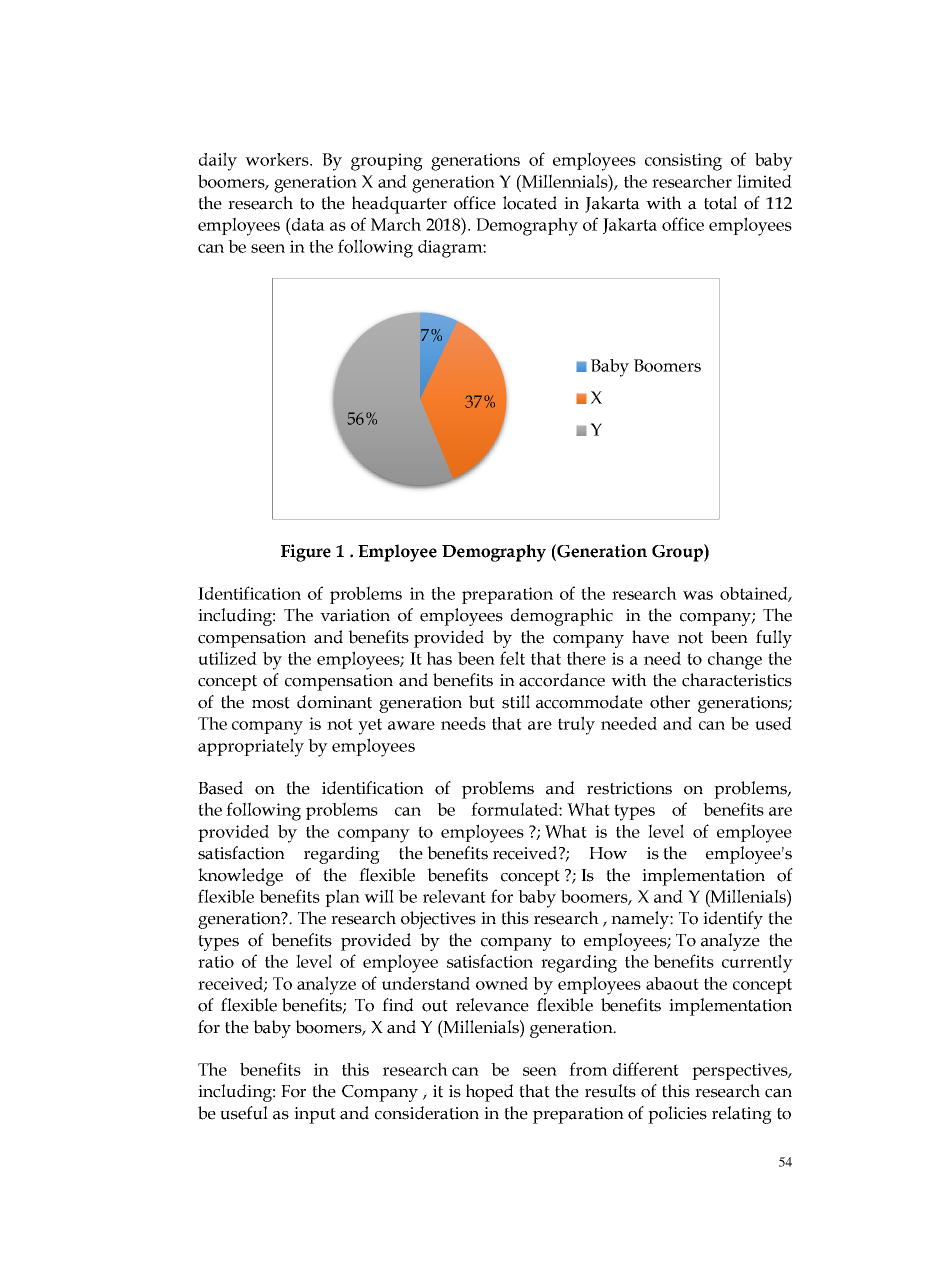  I want to click on knowledge, so click(240, 877).
